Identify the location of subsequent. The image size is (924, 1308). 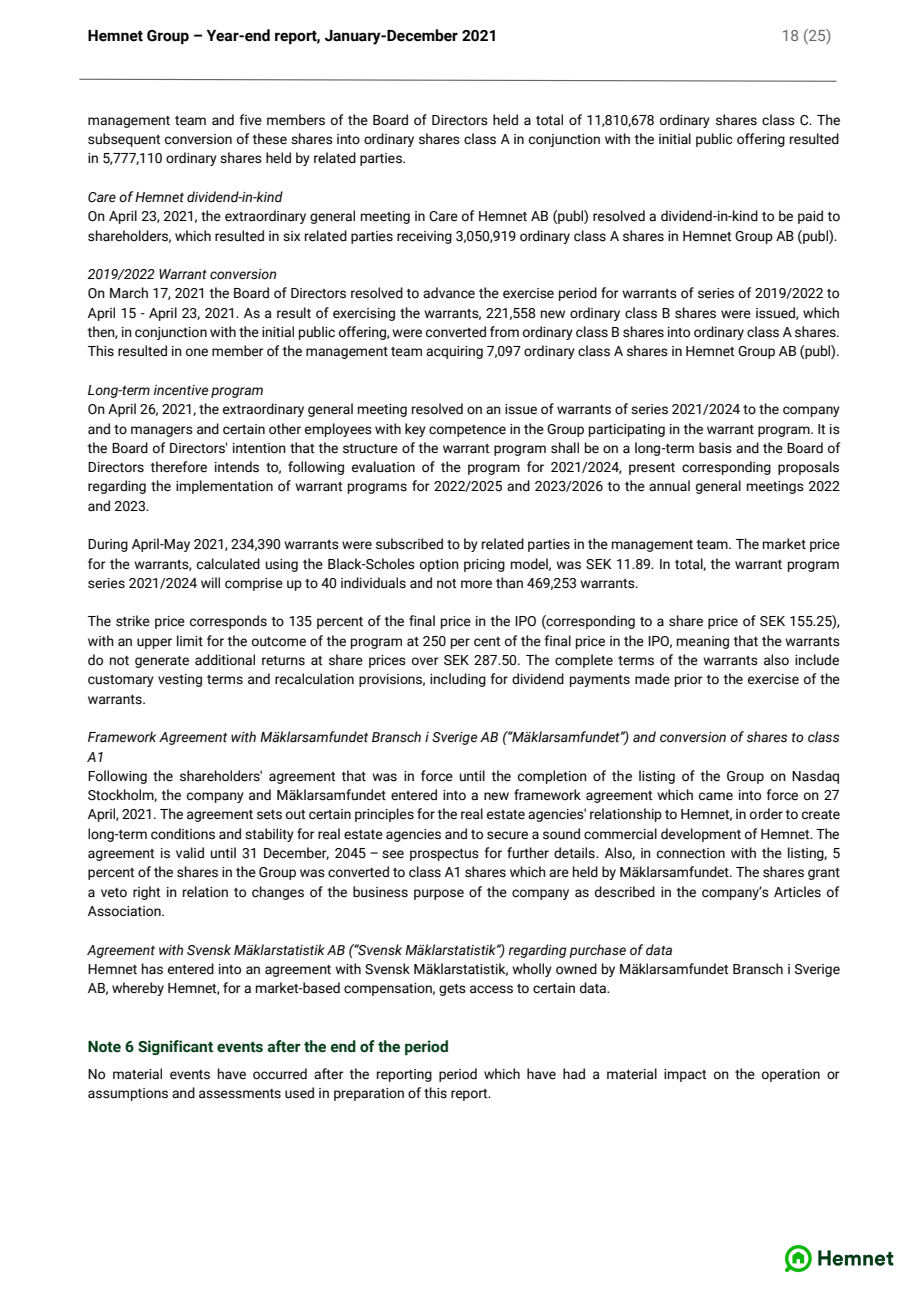
(124, 140).
